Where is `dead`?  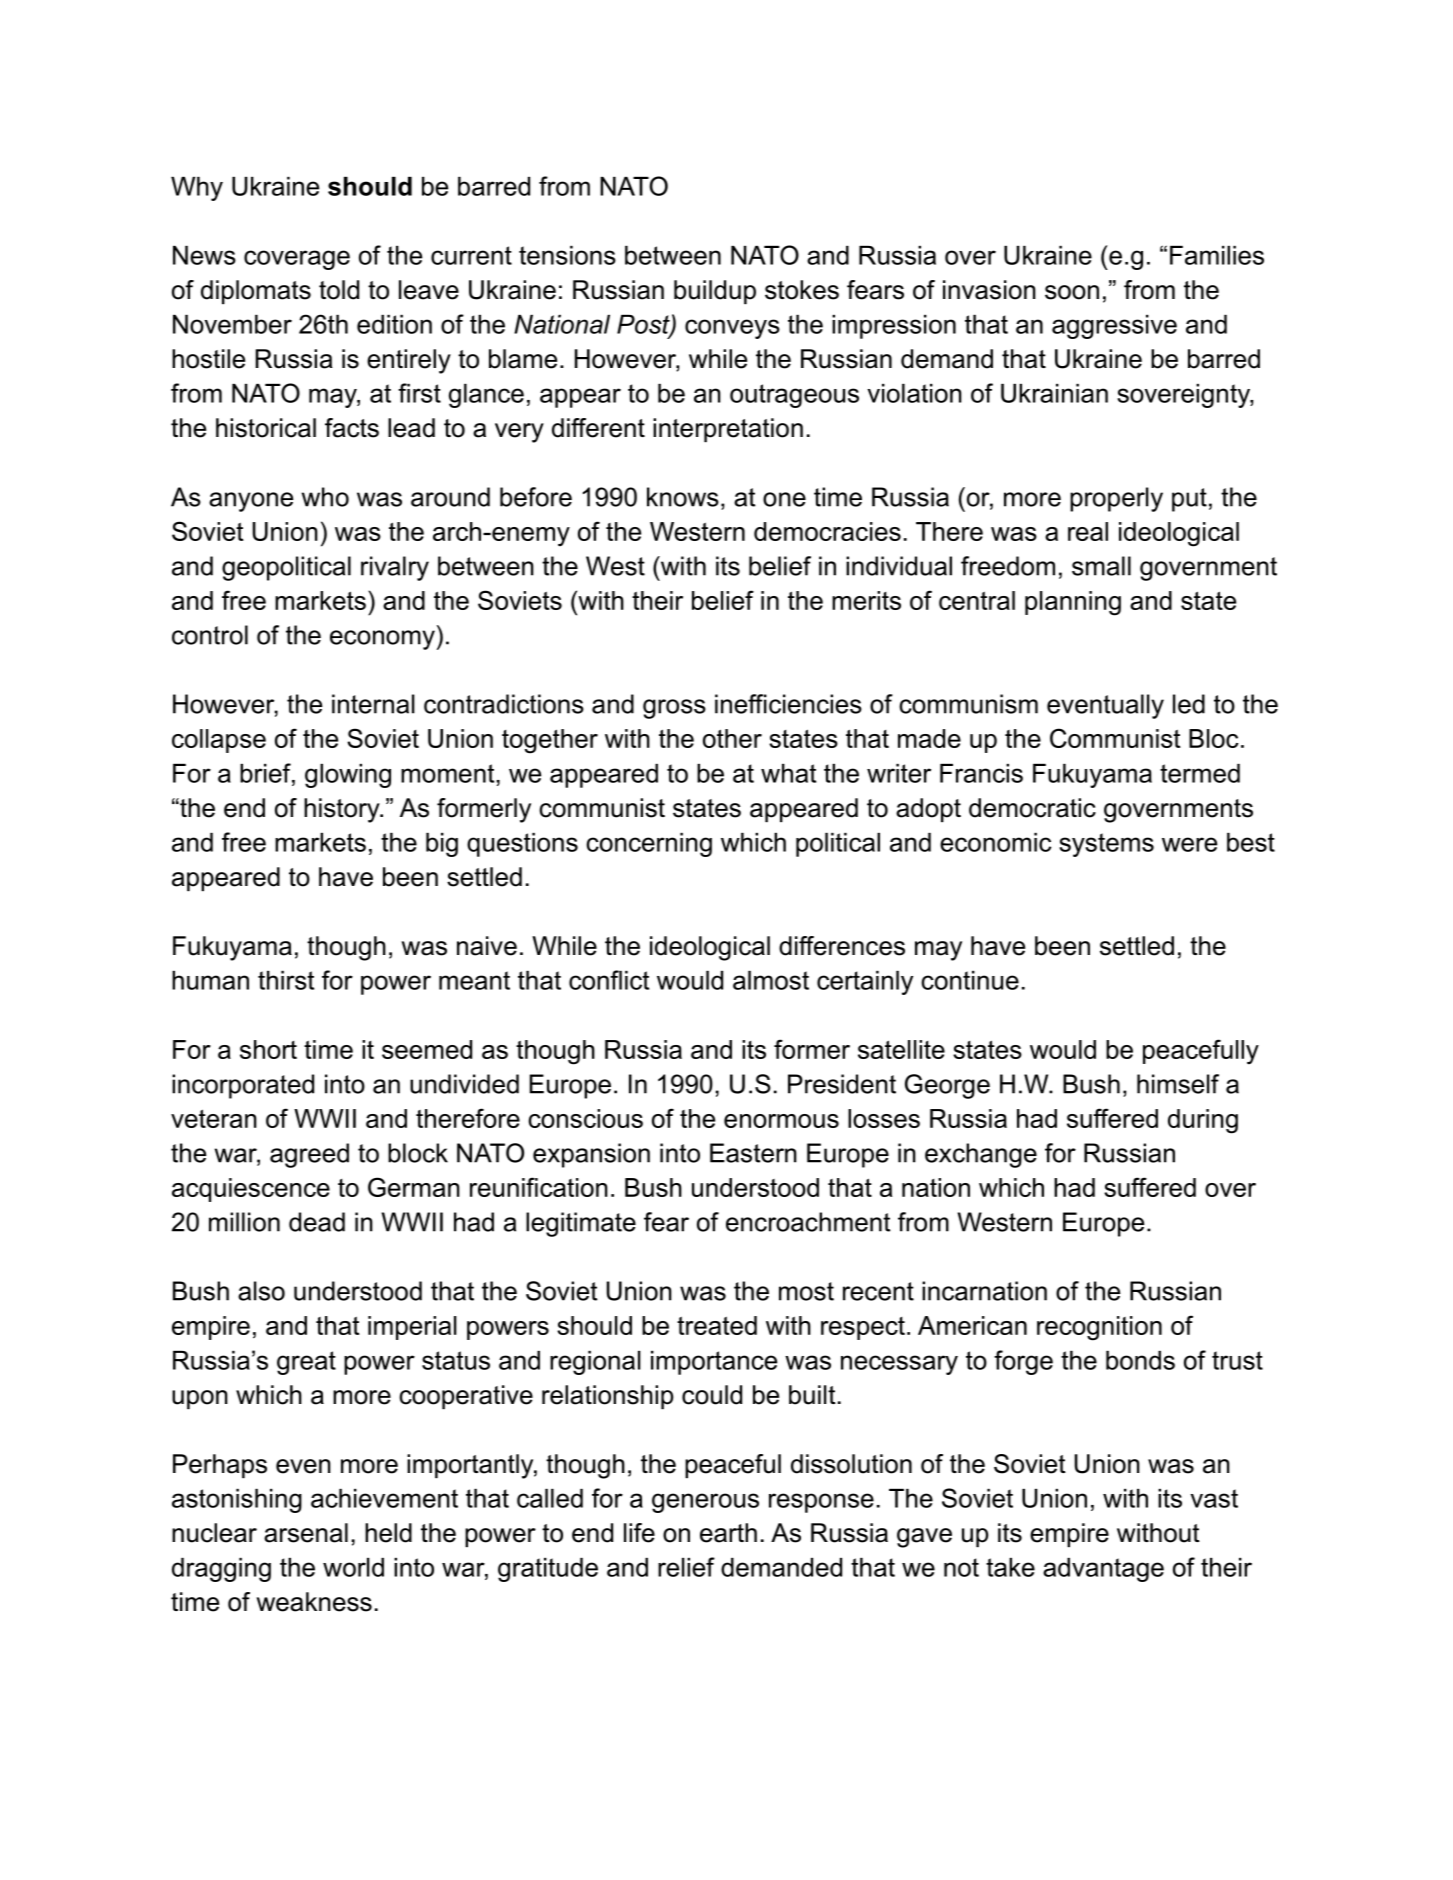 dead is located at coordinates (317, 1222).
